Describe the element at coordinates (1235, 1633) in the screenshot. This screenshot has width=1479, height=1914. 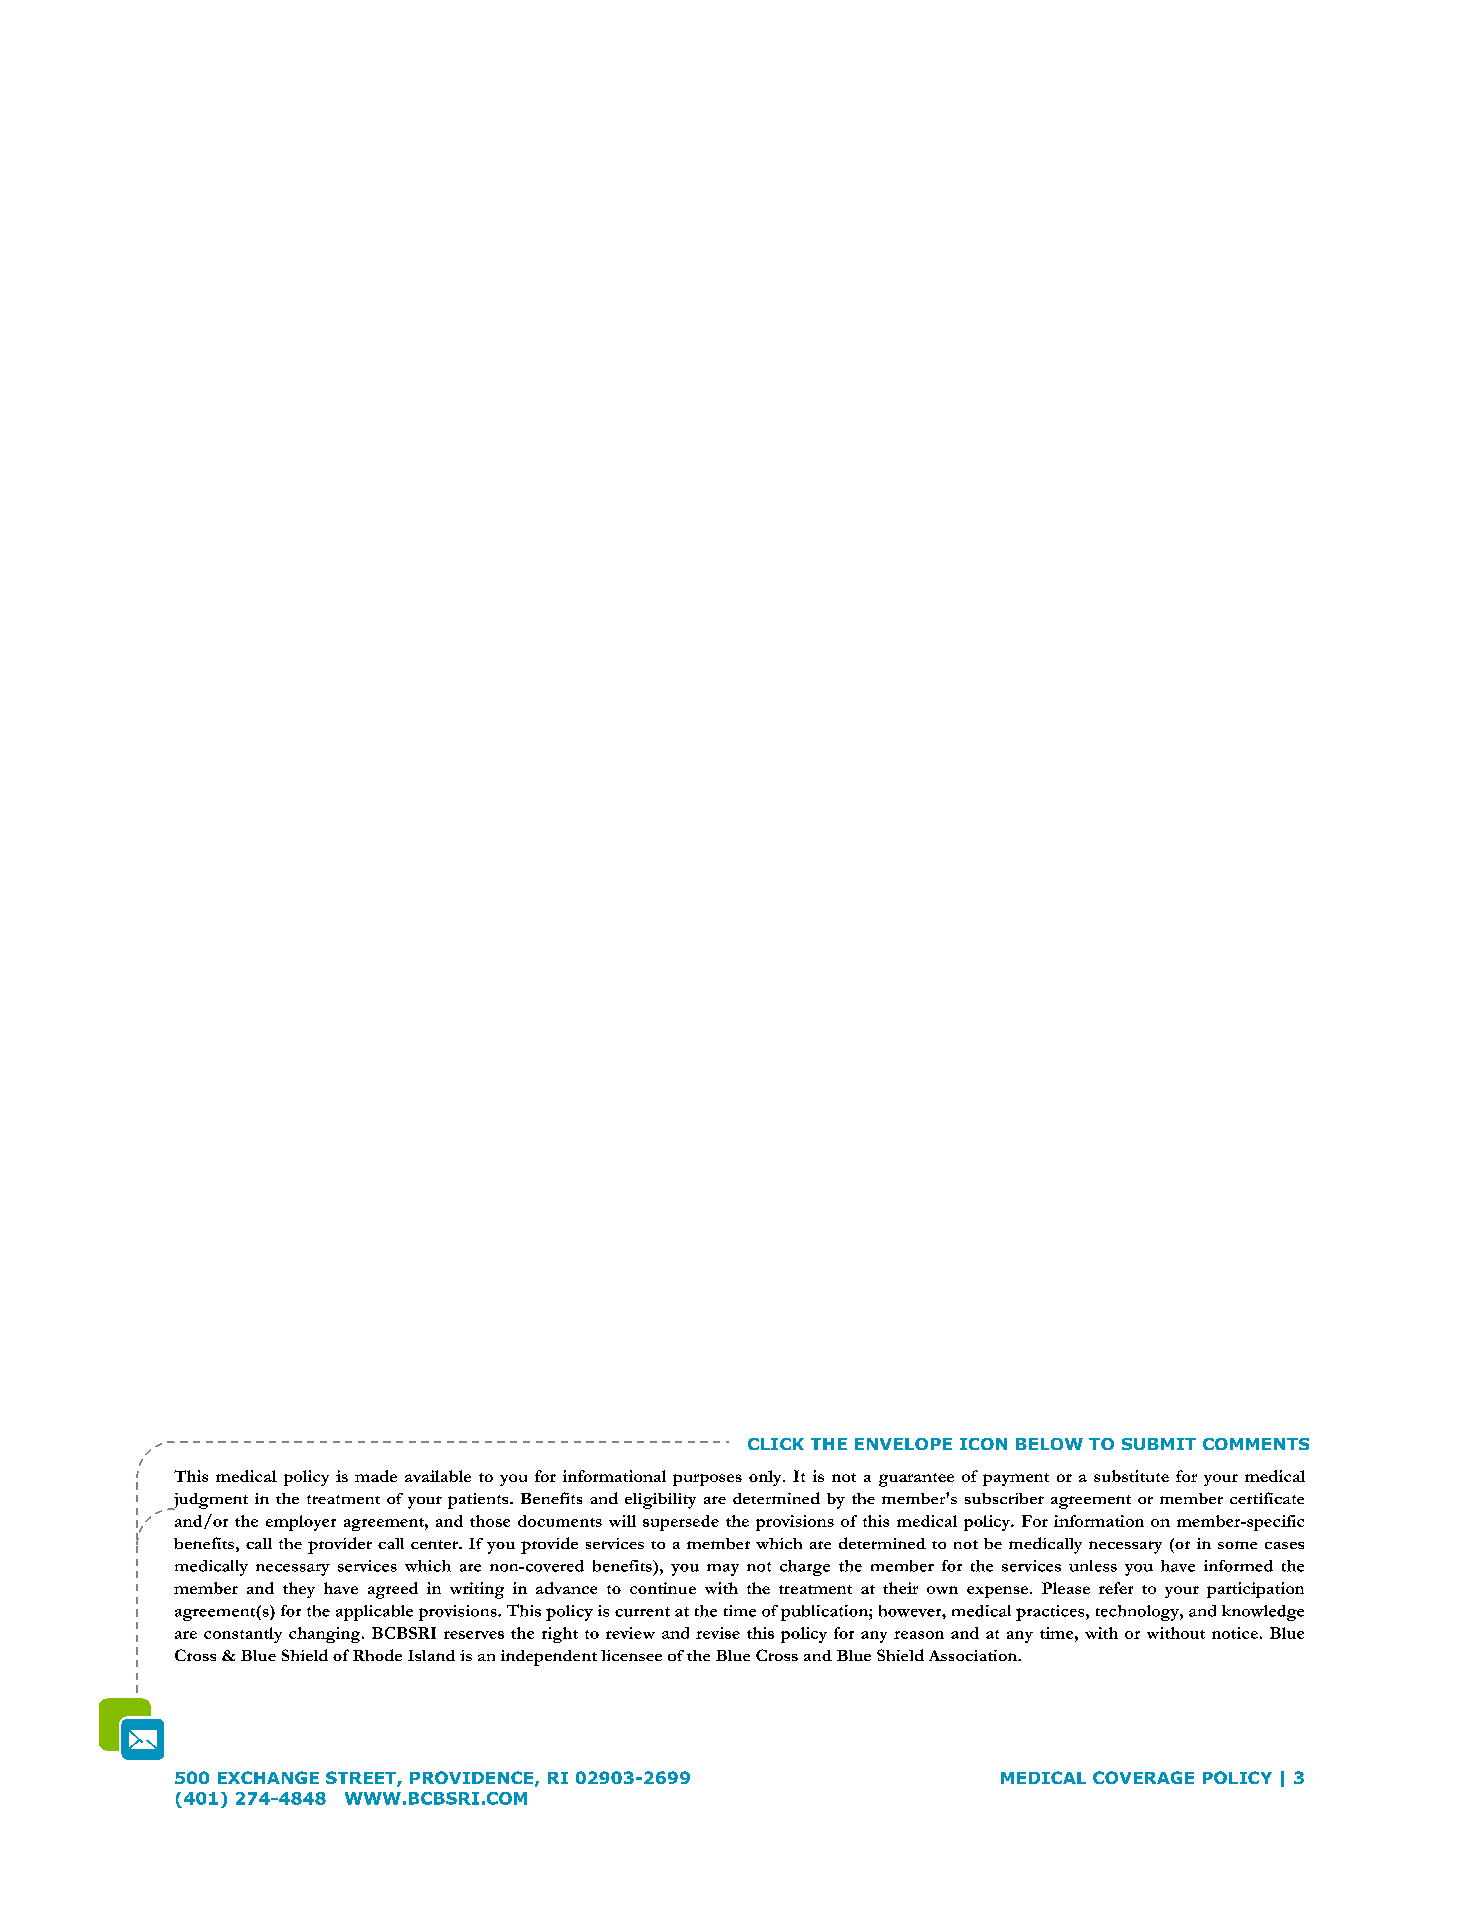
I see `notice` at that location.
